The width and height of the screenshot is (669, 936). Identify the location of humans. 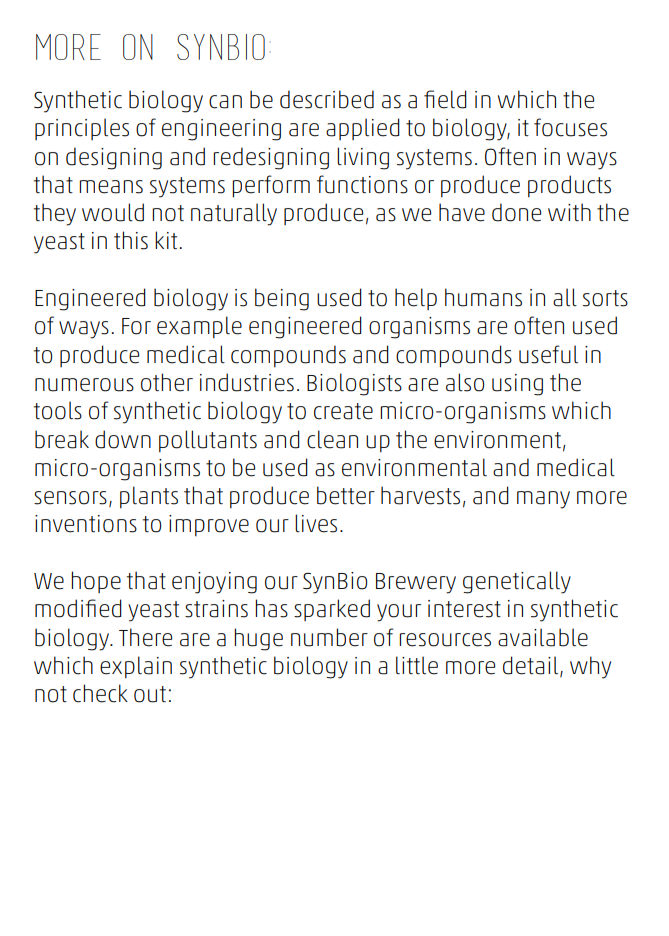
(483, 297).
